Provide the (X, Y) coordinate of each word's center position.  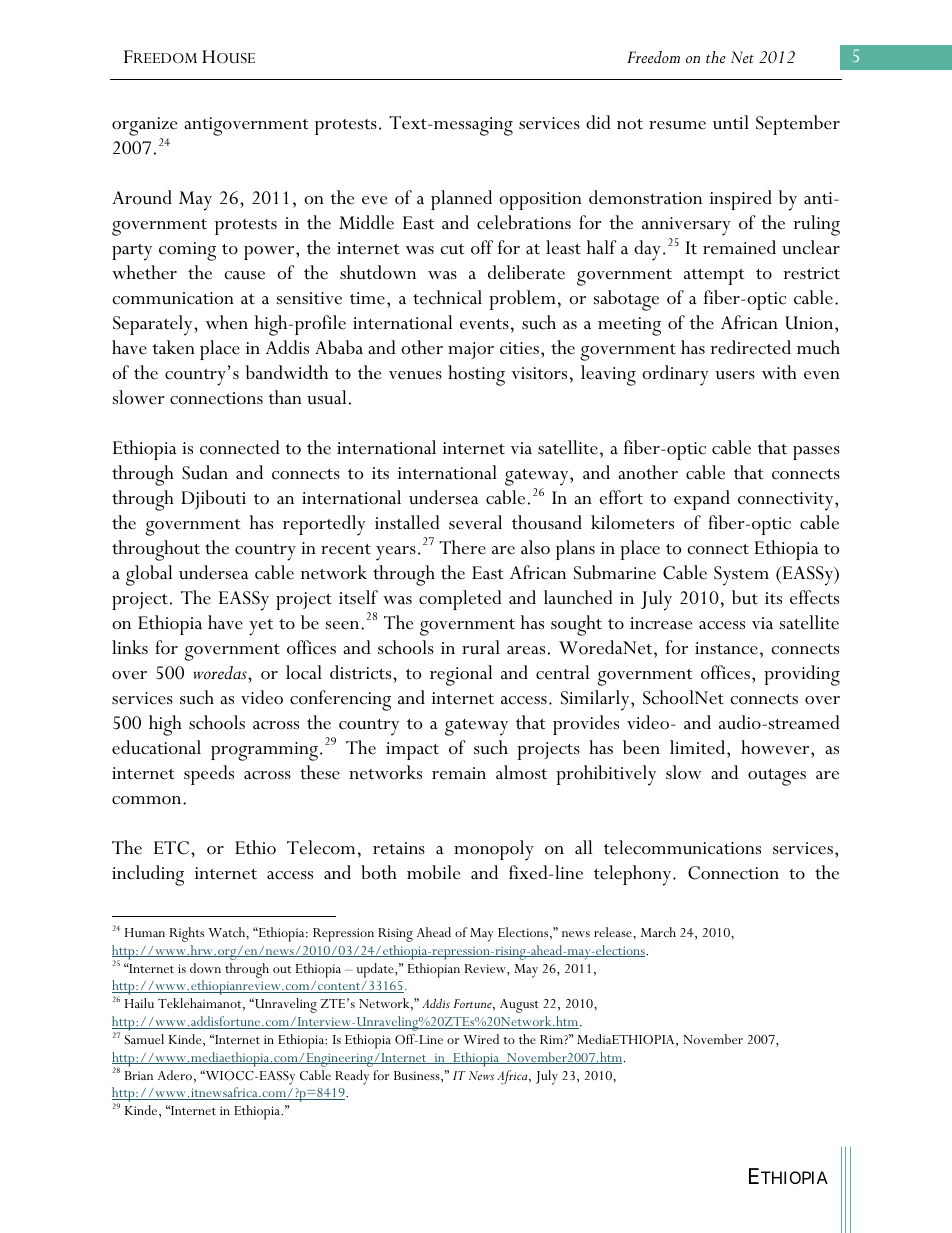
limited (699, 747)
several (475, 522)
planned (461, 200)
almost (521, 772)
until (731, 122)
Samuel (144, 1039)
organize (145, 128)
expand (702, 500)
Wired (481, 1039)
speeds (209, 775)
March (658, 932)
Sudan (205, 472)
